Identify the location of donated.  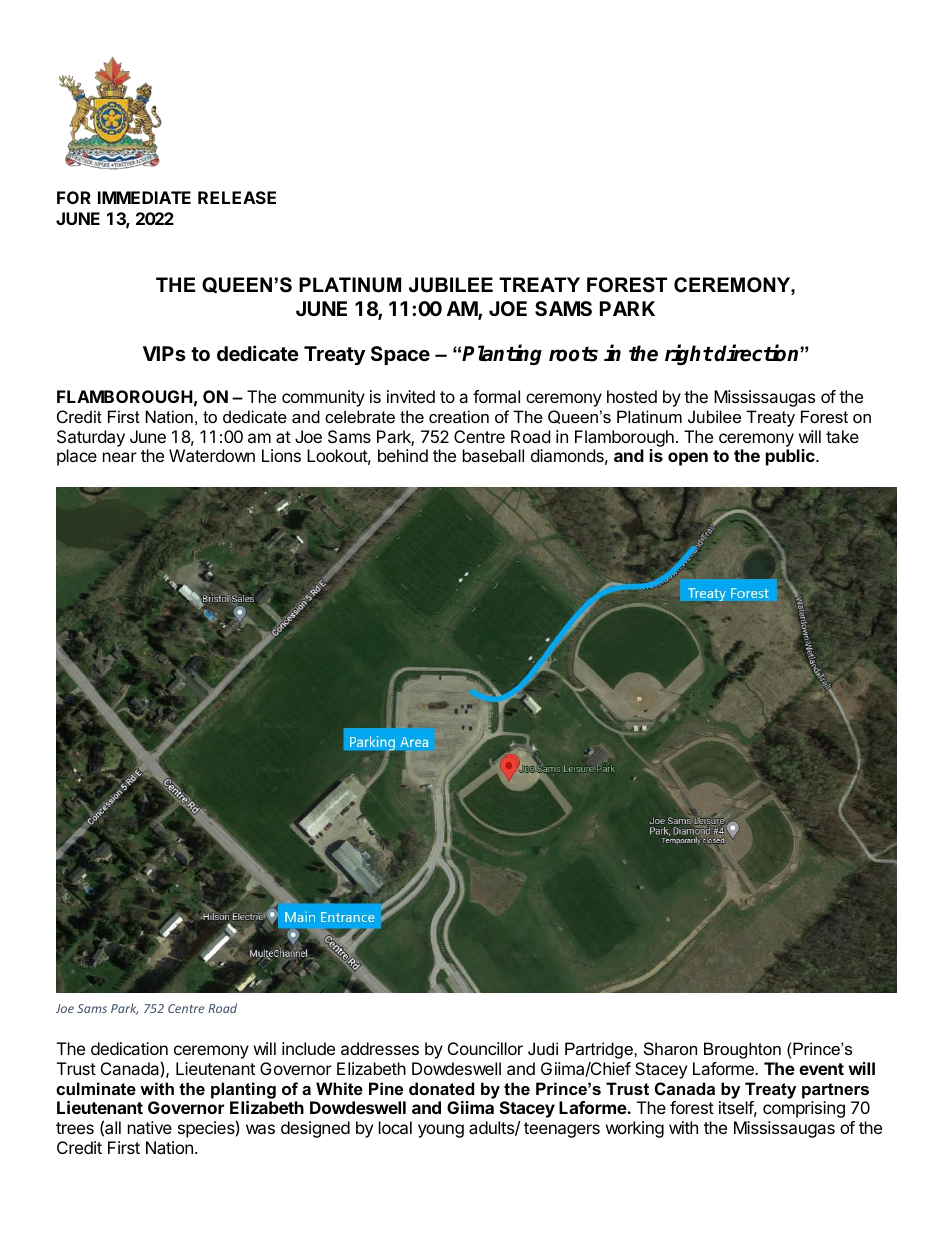
(441, 1088).
